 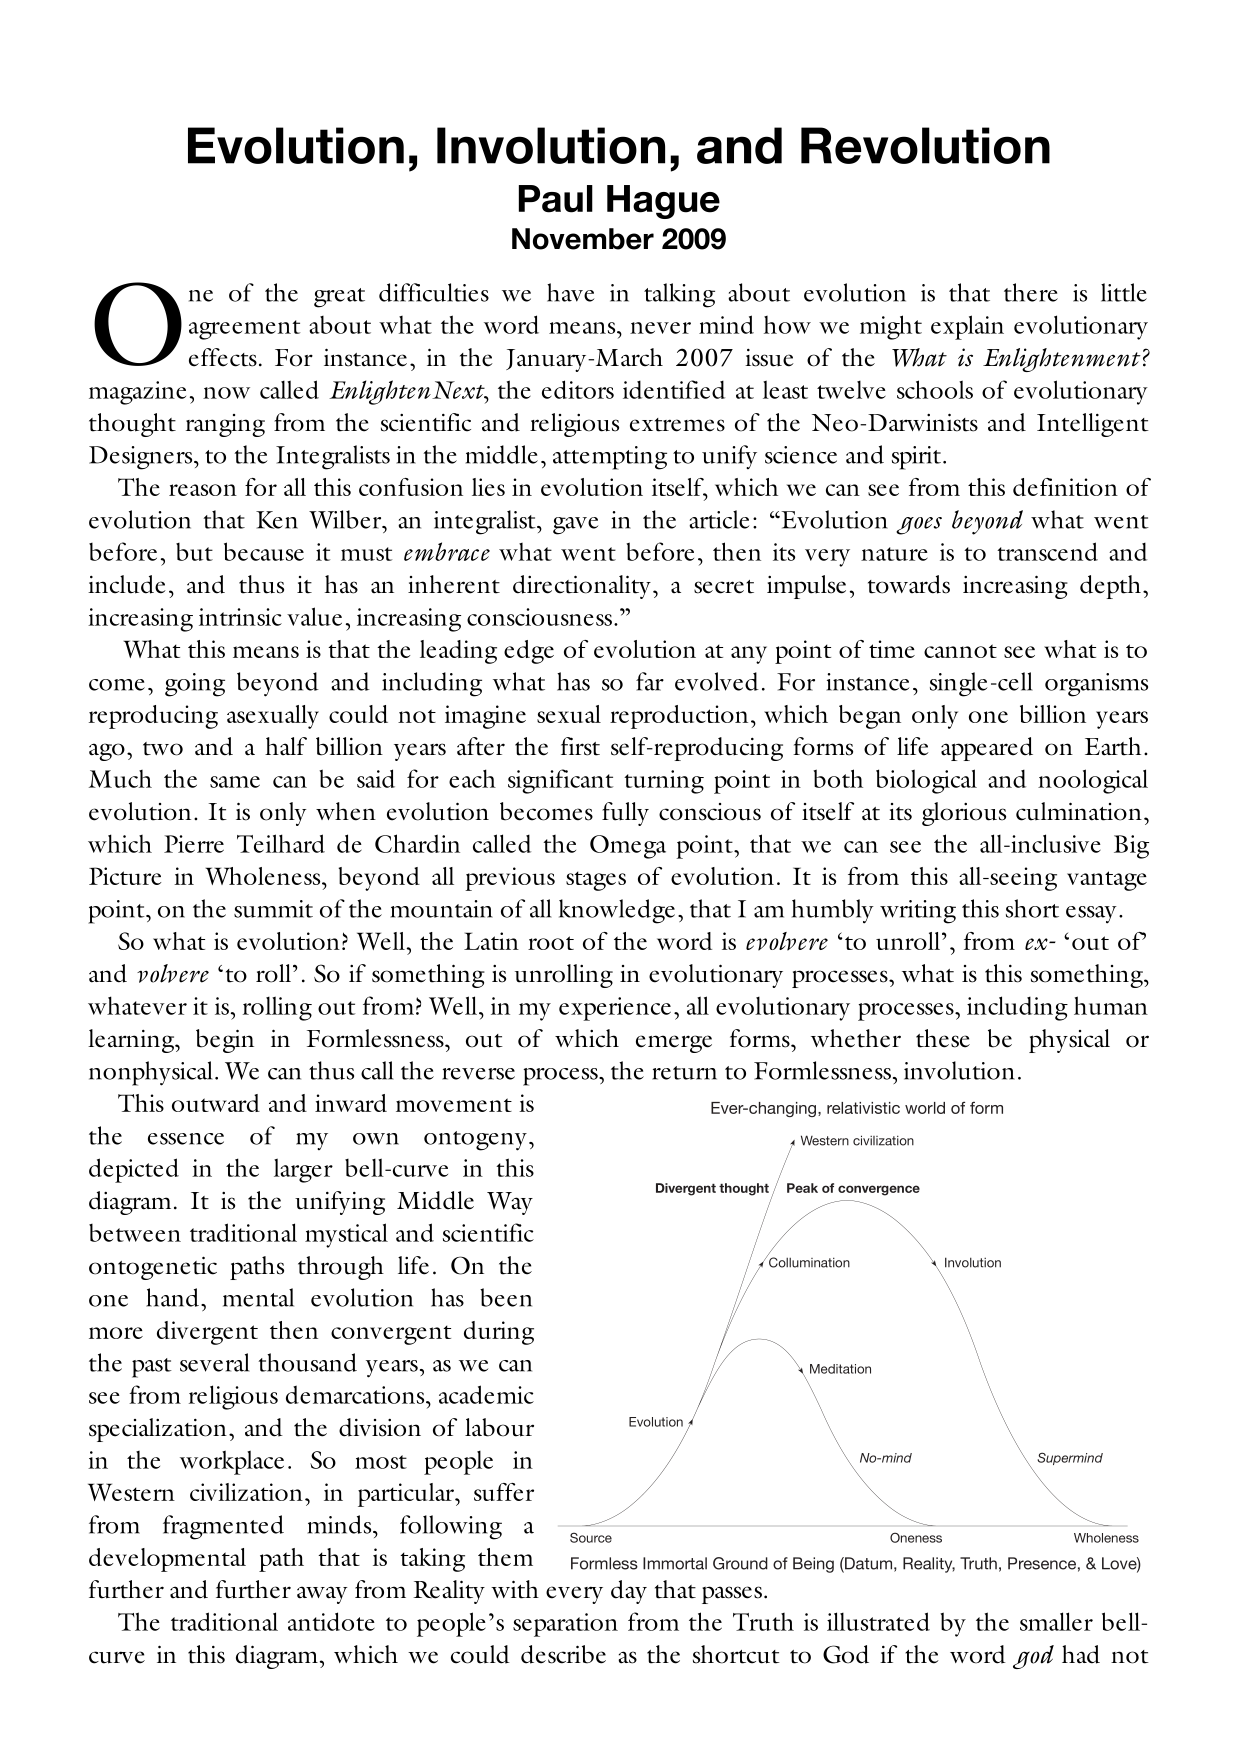 What do you see at coordinates (1091, 915) in the screenshot?
I see `essay` at bounding box center [1091, 915].
